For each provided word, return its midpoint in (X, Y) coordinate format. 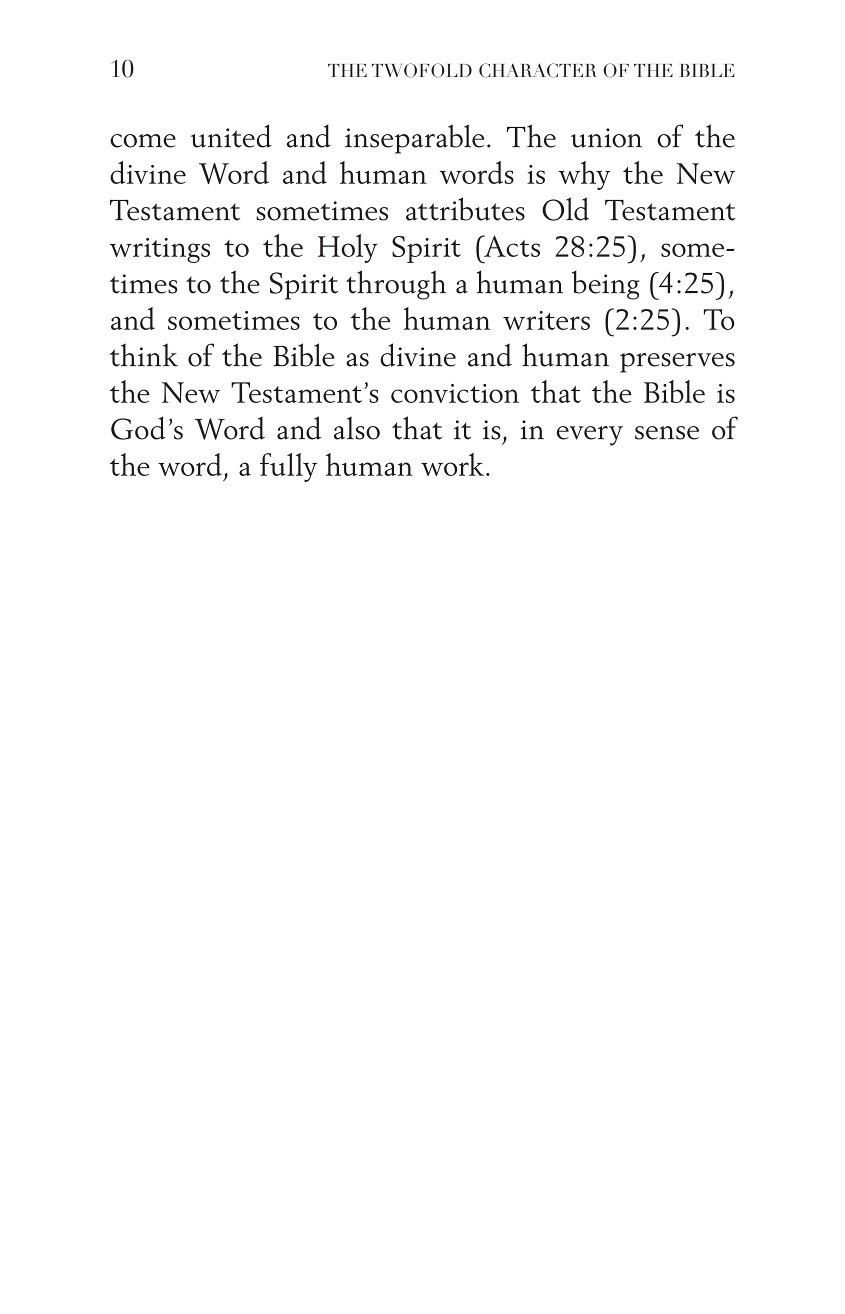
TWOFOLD (422, 70)
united (231, 136)
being (606, 285)
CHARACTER (538, 70)
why (584, 175)
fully (288, 467)
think (144, 355)
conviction (455, 393)
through (396, 285)
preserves (677, 363)
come (143, 141)
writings (160, 250)
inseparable (414, 139)
